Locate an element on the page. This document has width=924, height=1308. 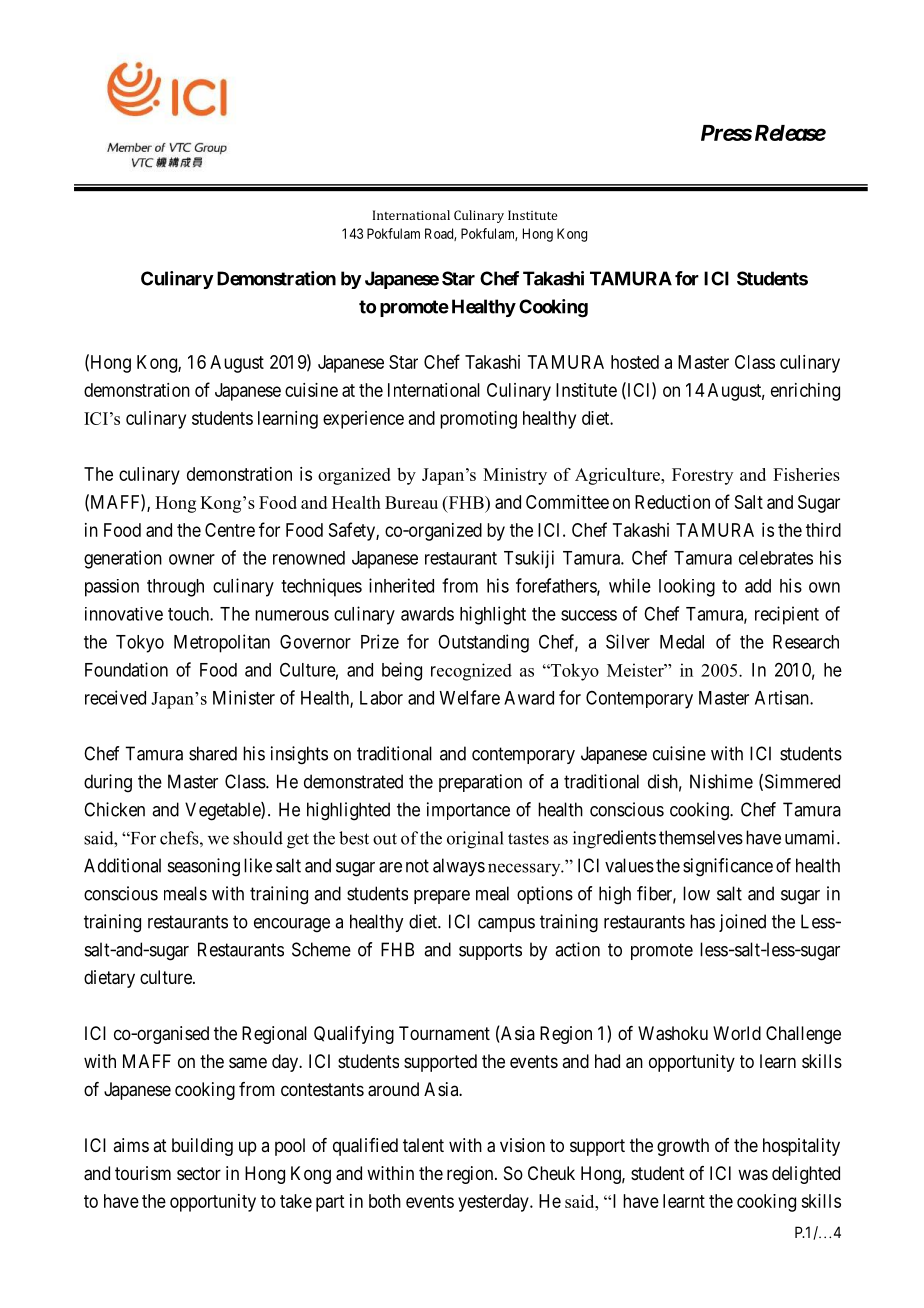
enriching is located at coordinates (805, 392).
